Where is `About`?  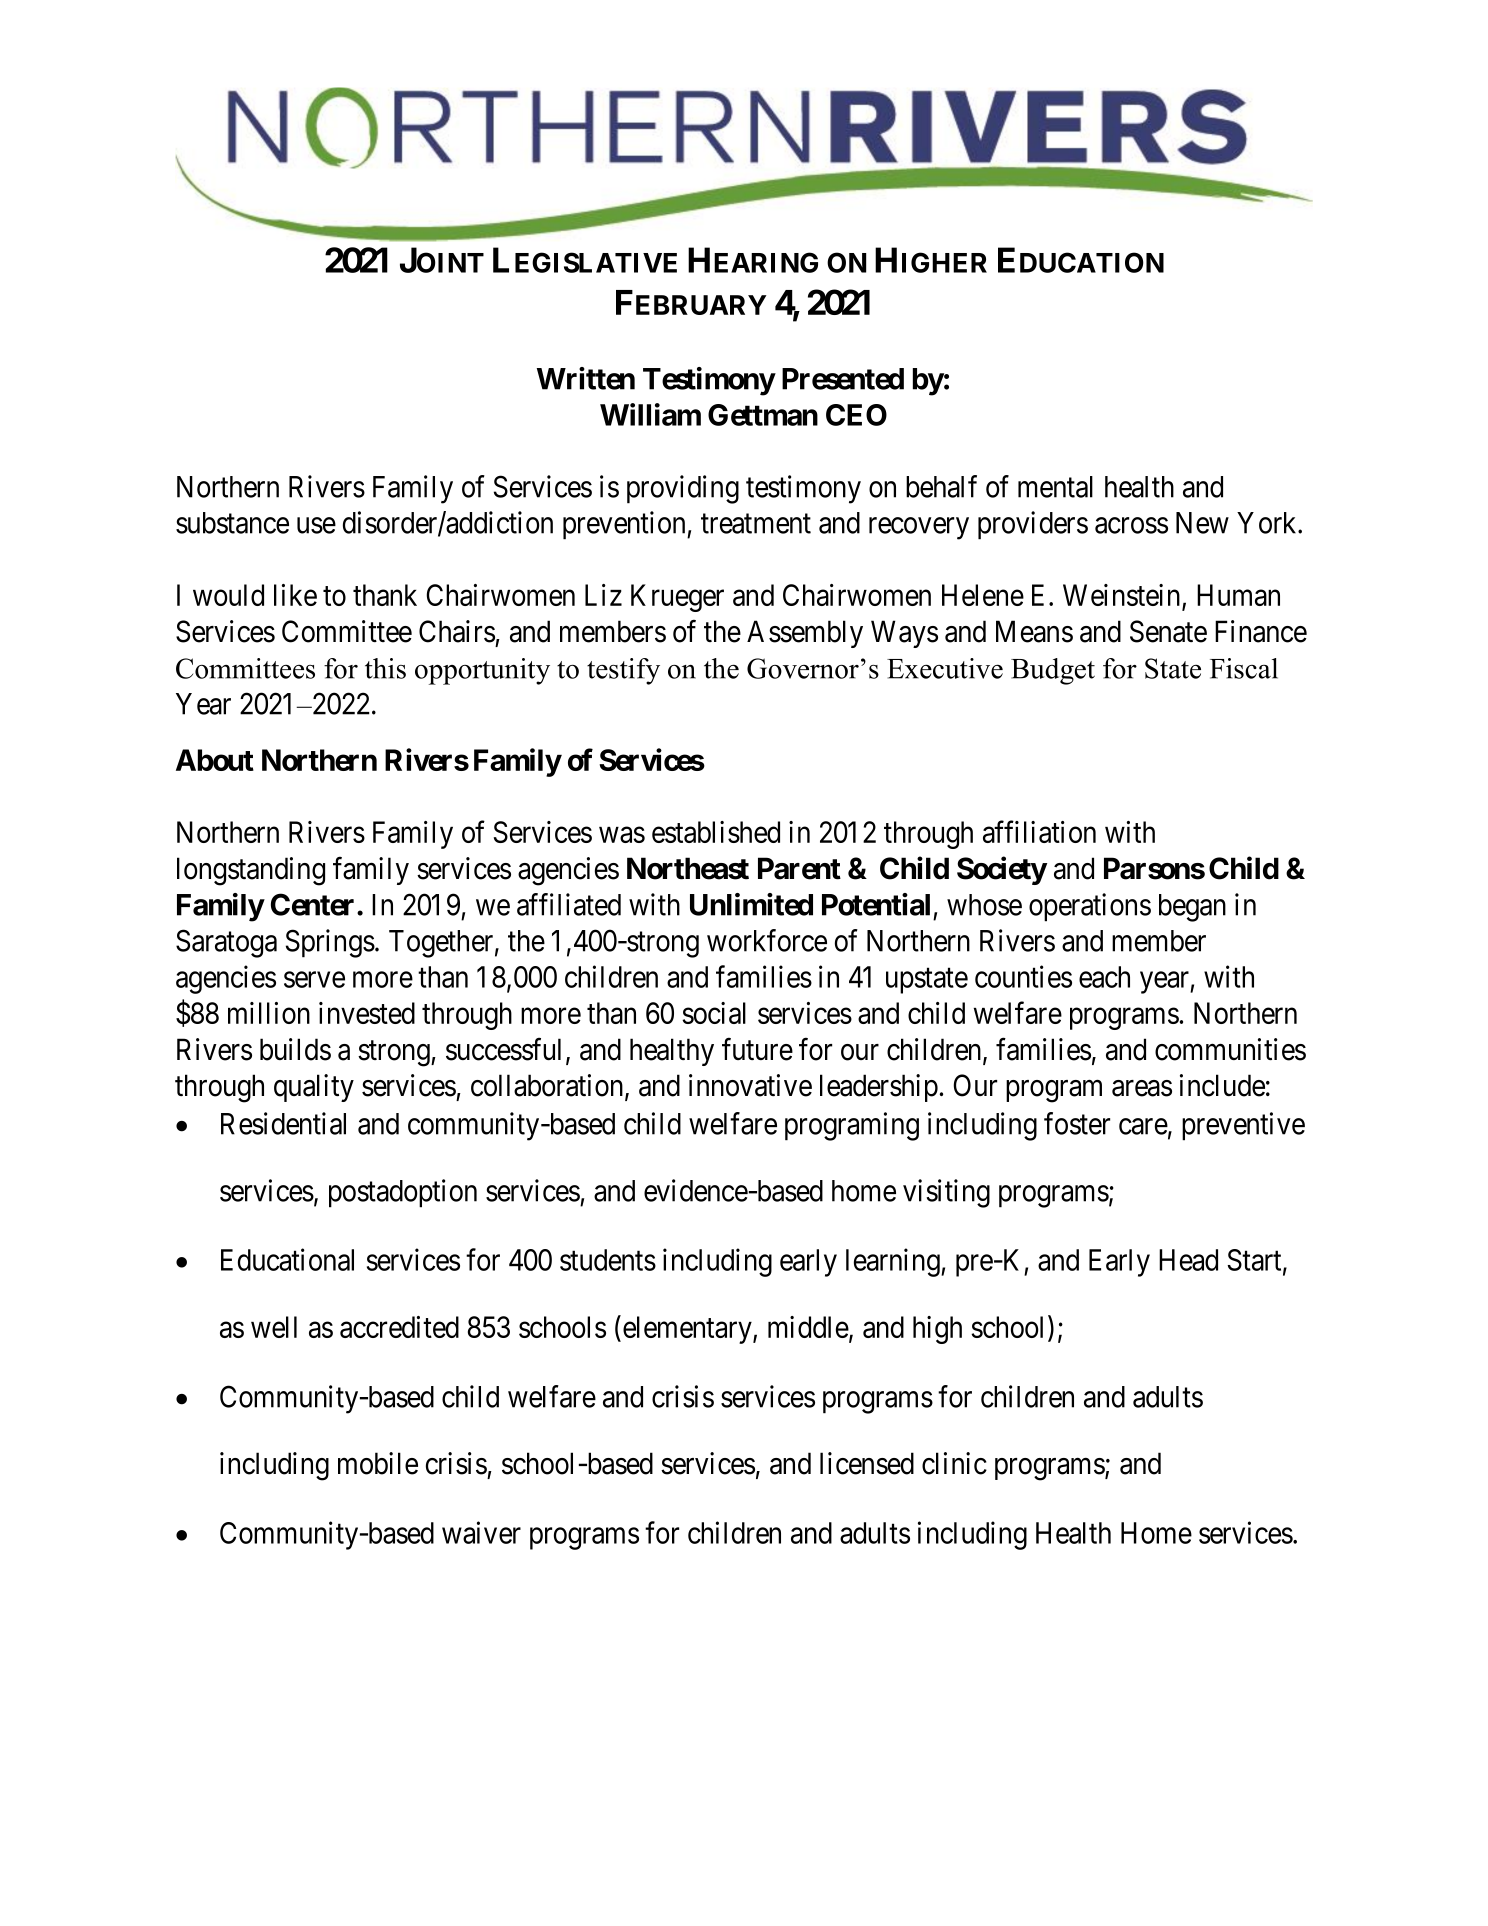 About is located at coordinates (215, 760).
